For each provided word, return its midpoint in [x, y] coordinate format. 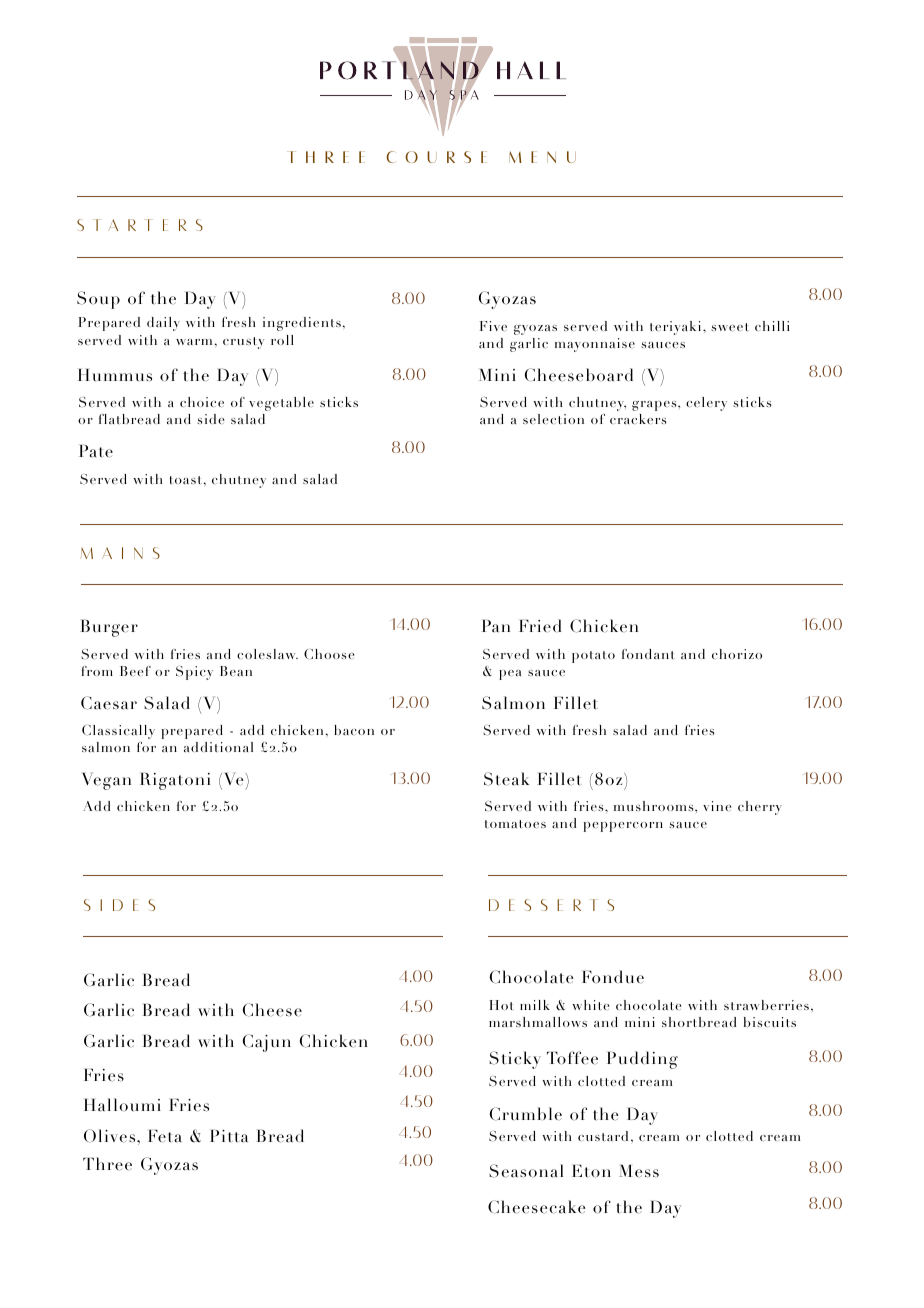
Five [493, 326]
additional [218, 747]
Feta [164, 1136]
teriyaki [677, 328]
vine [717, 806]
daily [163, 324]
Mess [639, 1171]
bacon [354, 730]
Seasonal [526, 1171]
